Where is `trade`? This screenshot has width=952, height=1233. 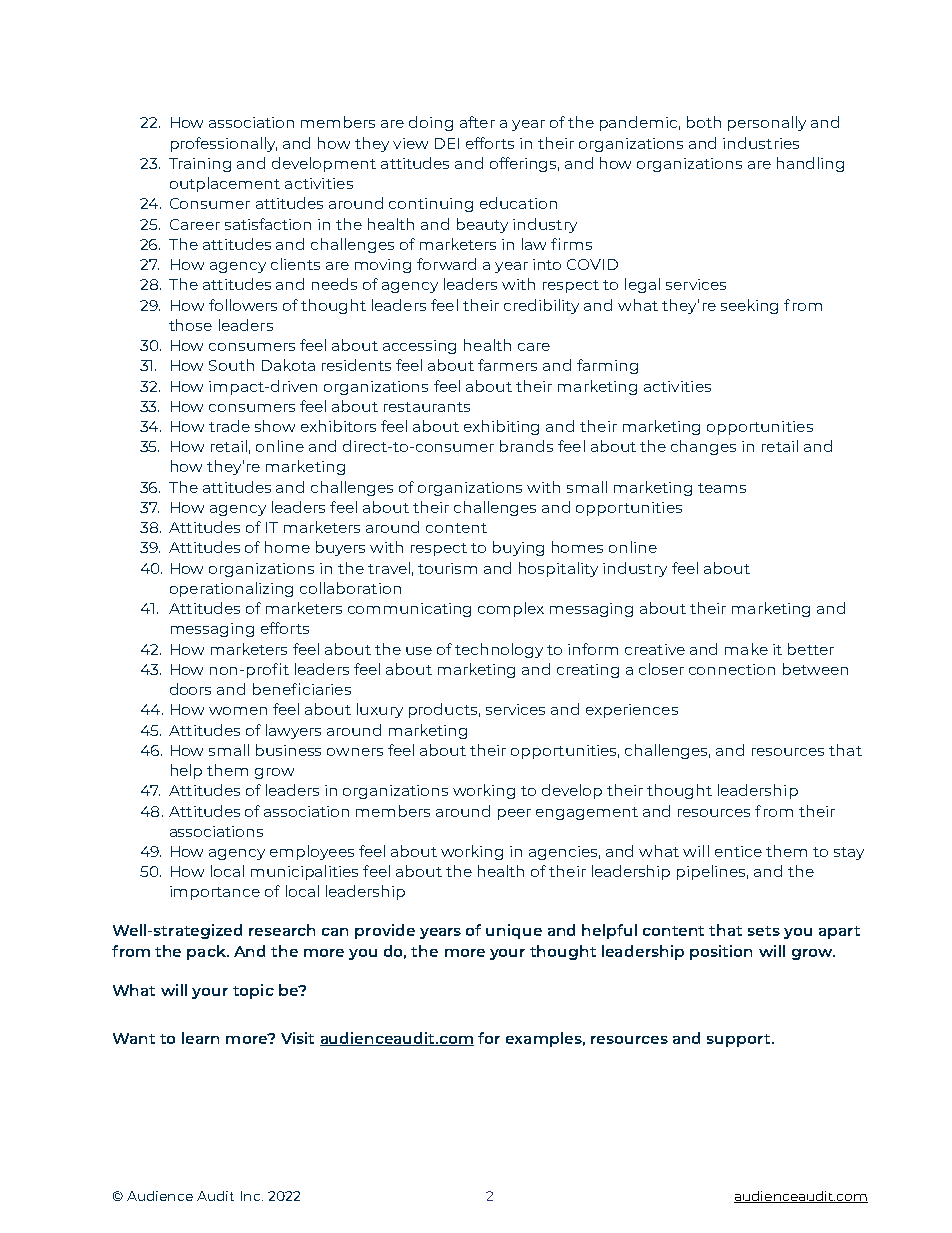
trade is located at coordinates (229, 426).
